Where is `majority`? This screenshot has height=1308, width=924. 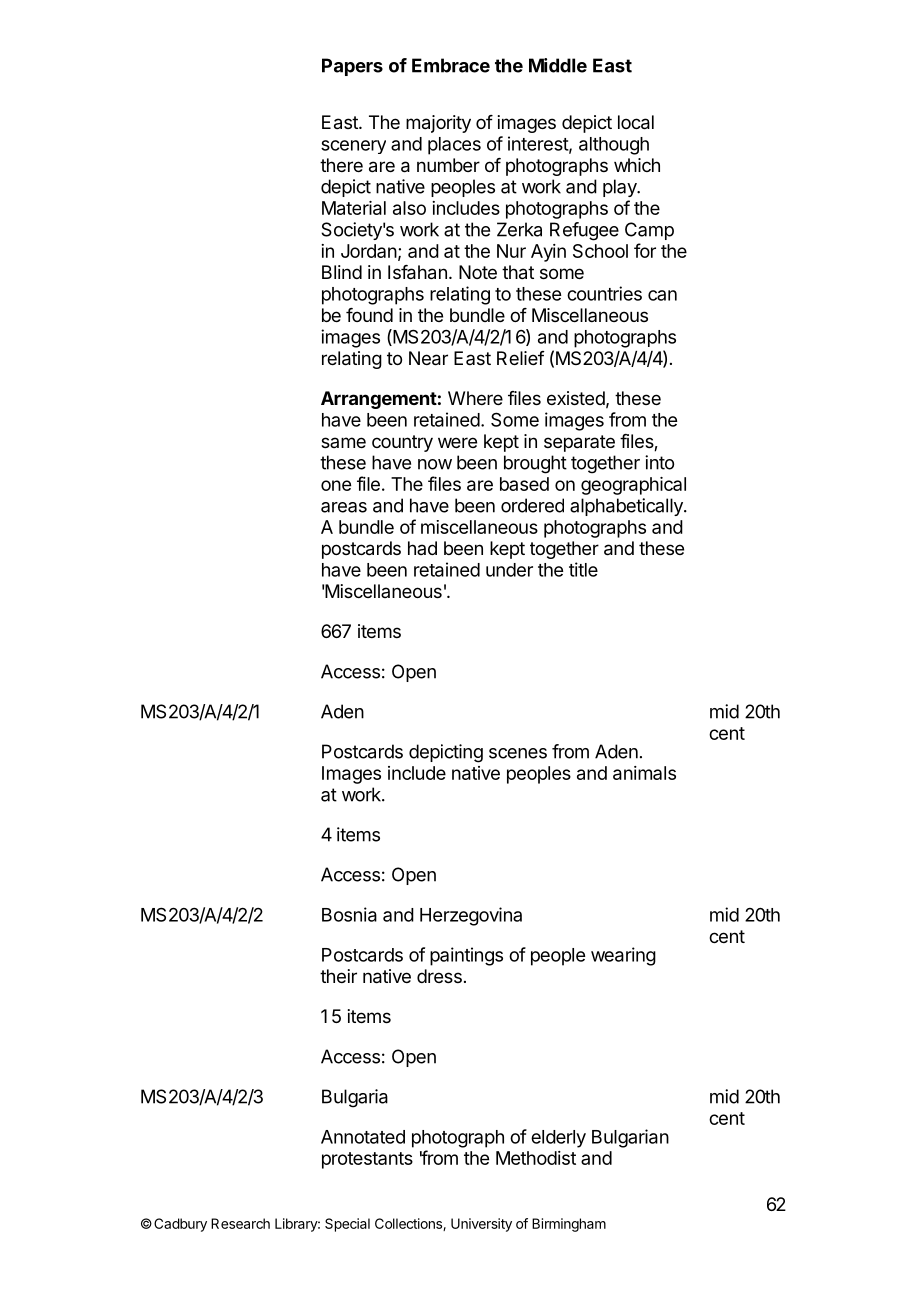
majority is located at coordinates (438, 124).
